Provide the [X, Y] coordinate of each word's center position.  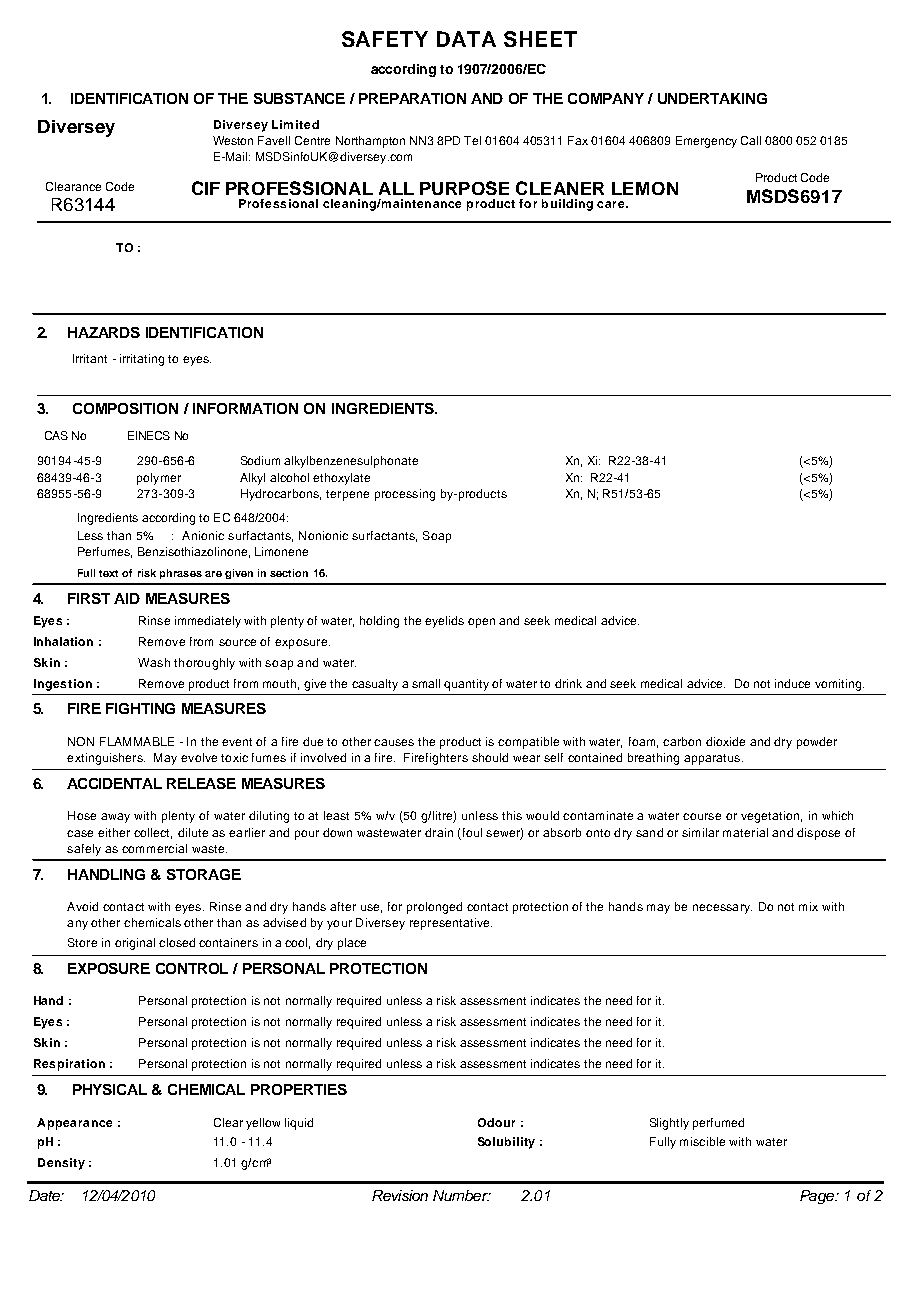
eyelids [444, 622]
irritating [142, 360]
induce [792, 683]
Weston [233, 140]
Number [461, 1195]
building [567, 205]
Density [61, 1164]
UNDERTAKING [712, 98]
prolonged [434, 908]
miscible [702, 1141]
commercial [154, 848]
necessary [722, 909]
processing [405, 495]
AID [127, 598]
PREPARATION [412, 98]
